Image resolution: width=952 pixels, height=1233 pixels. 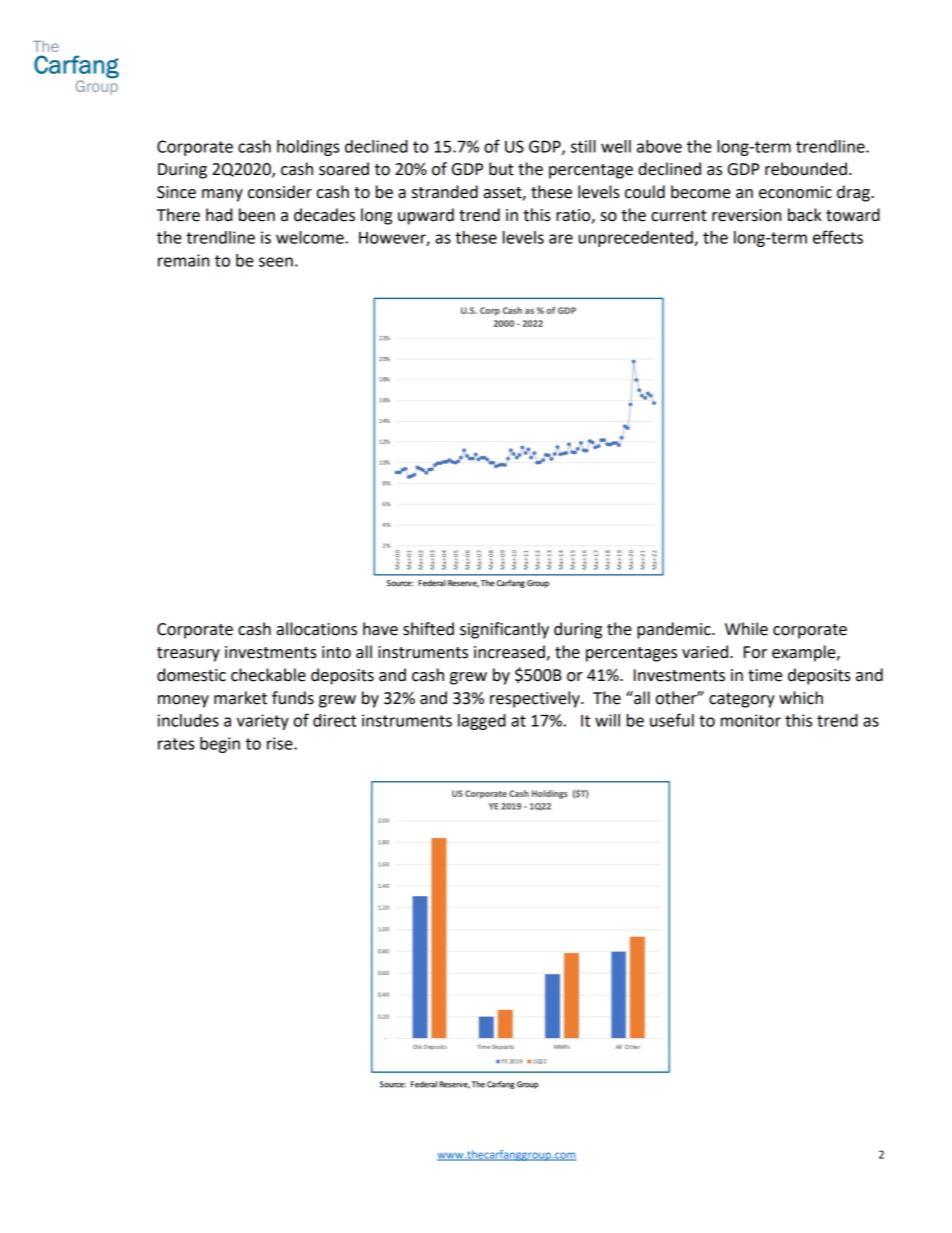 What do you see at coordinates (751, 720) in the image?
I see `monitor` at bounding box center [751, 720].
